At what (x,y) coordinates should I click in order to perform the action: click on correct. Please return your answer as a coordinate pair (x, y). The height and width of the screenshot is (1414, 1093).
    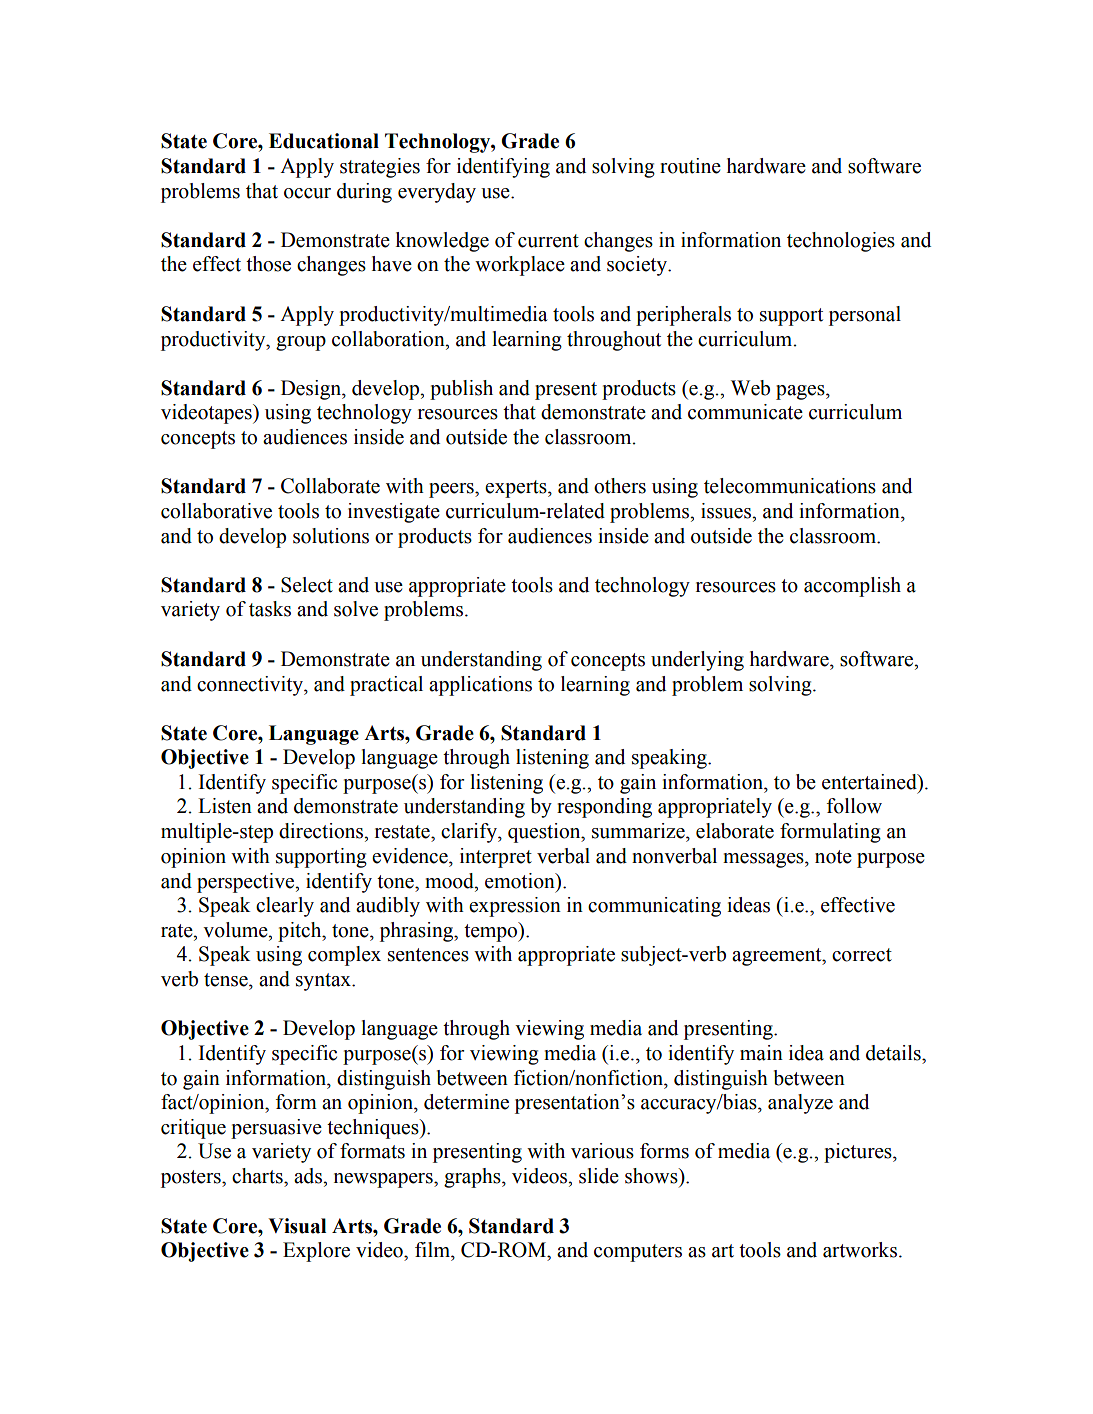
    Looking at the image, I should click on (862, 955).
